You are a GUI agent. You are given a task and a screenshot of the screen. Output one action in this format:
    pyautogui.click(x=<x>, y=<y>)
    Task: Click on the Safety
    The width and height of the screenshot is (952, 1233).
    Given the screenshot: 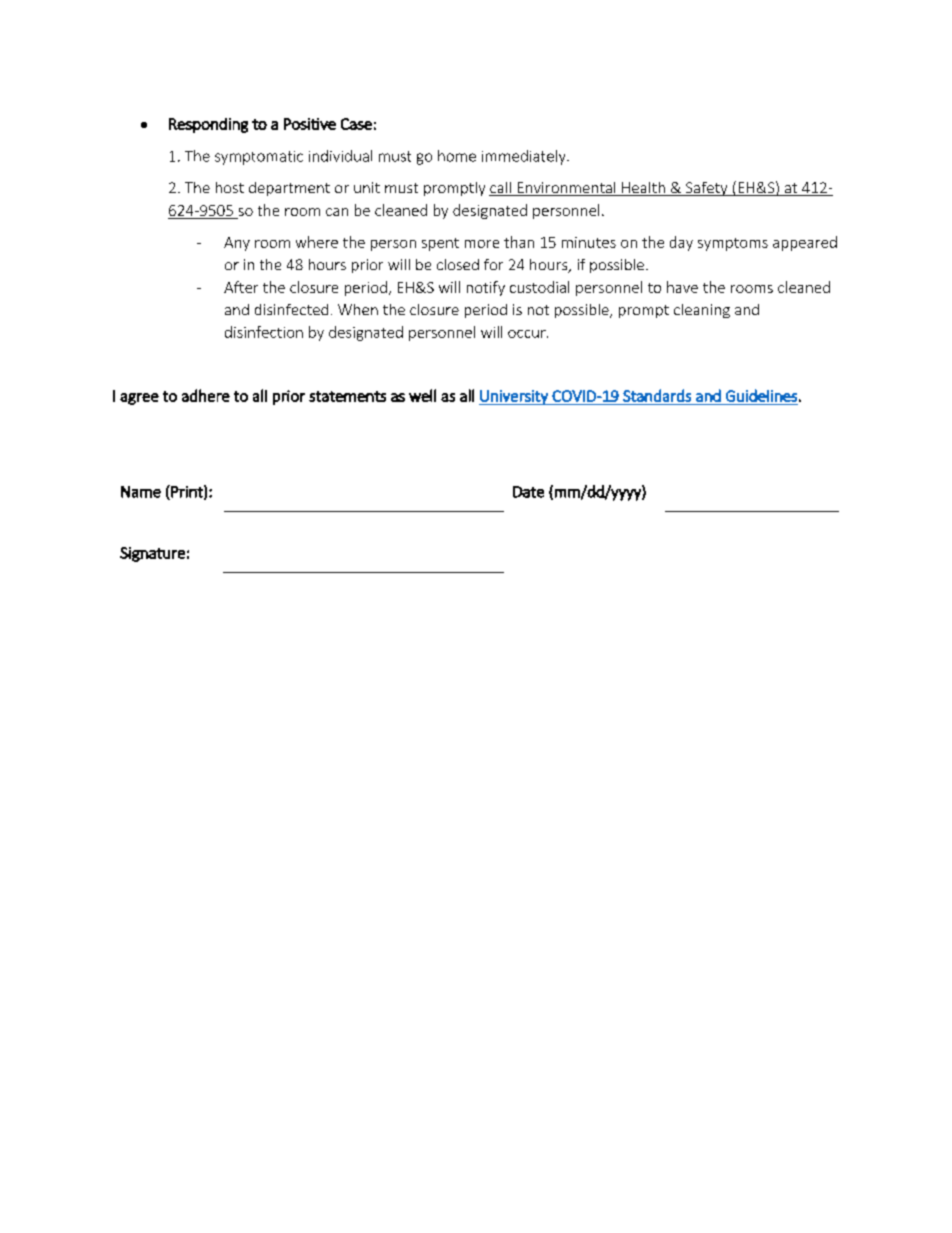 What is the action you would take?
    pyautogui.click(x=707, y=189)
